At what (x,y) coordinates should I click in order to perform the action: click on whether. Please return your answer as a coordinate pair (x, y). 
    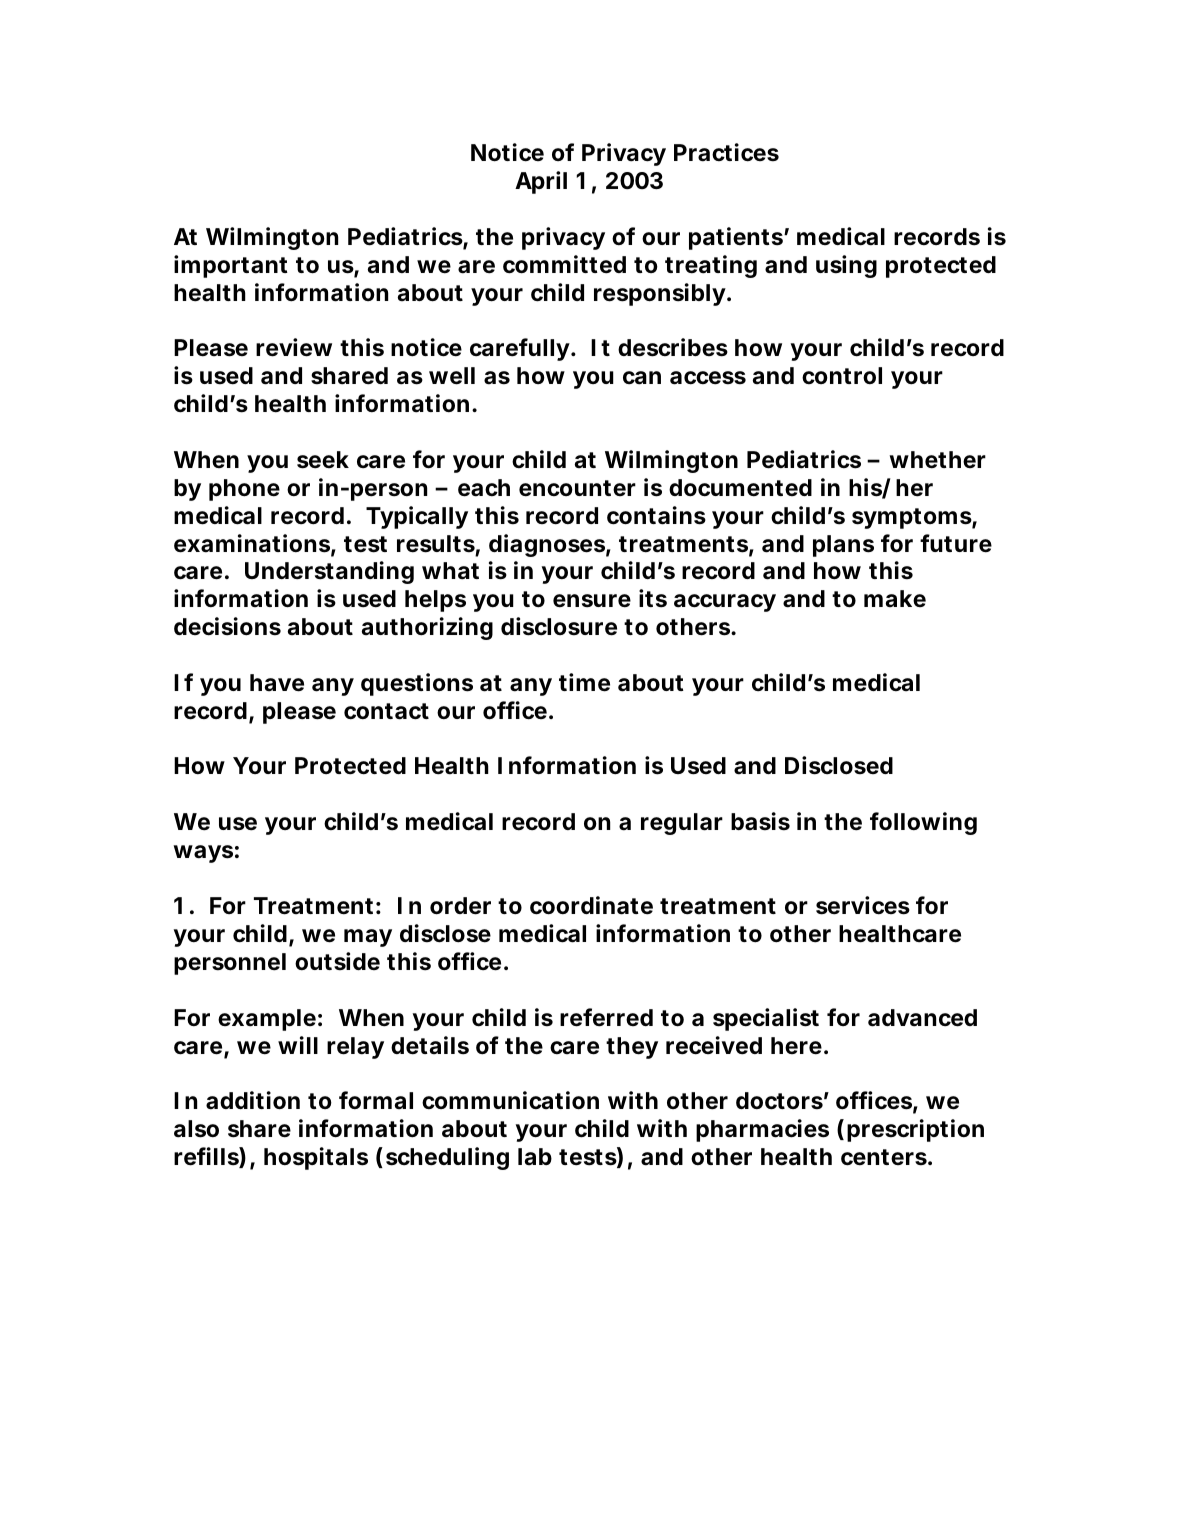
    Looking at the image, I should click on (937, 460).
